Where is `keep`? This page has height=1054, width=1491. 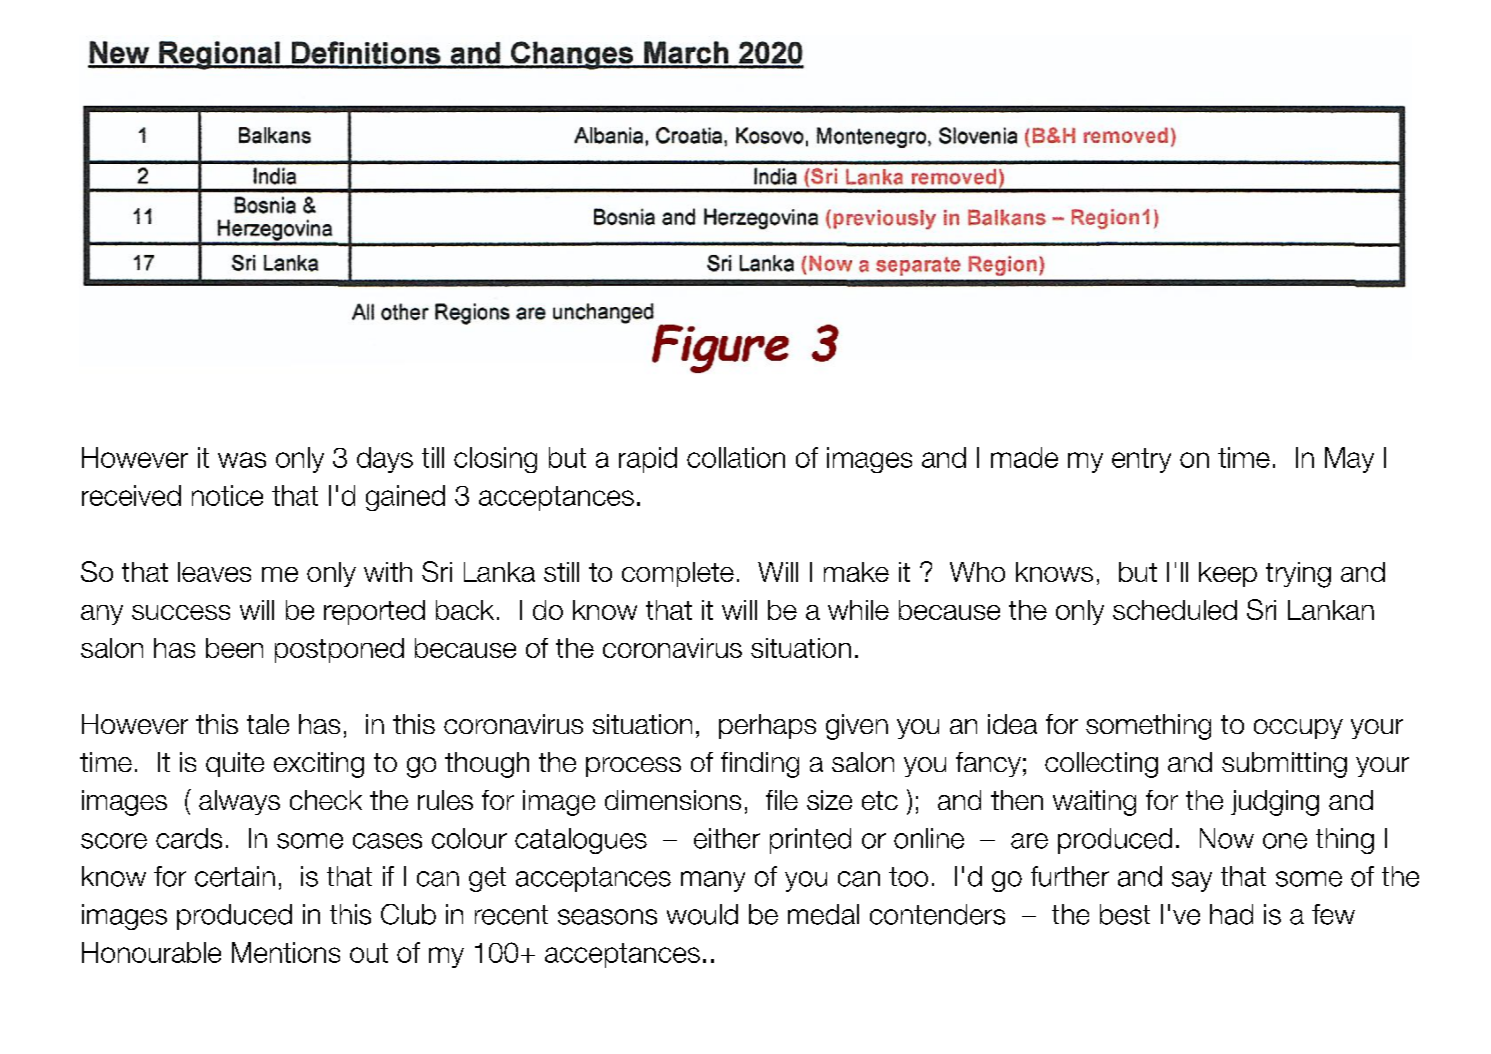
keep is located at coordinates (1228, 574).
